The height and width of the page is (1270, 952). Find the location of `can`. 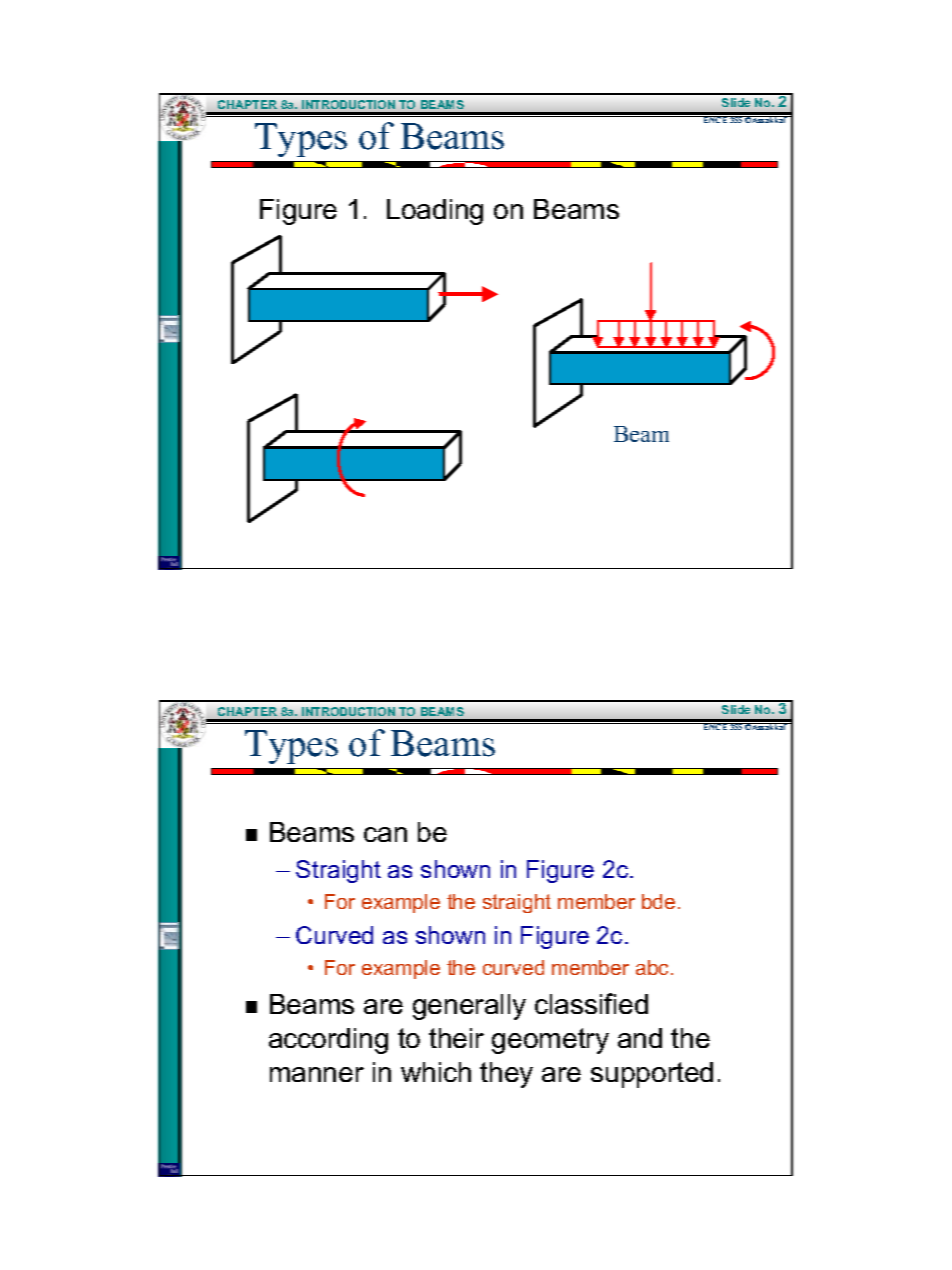

can is located at coordinates (385, 834).
